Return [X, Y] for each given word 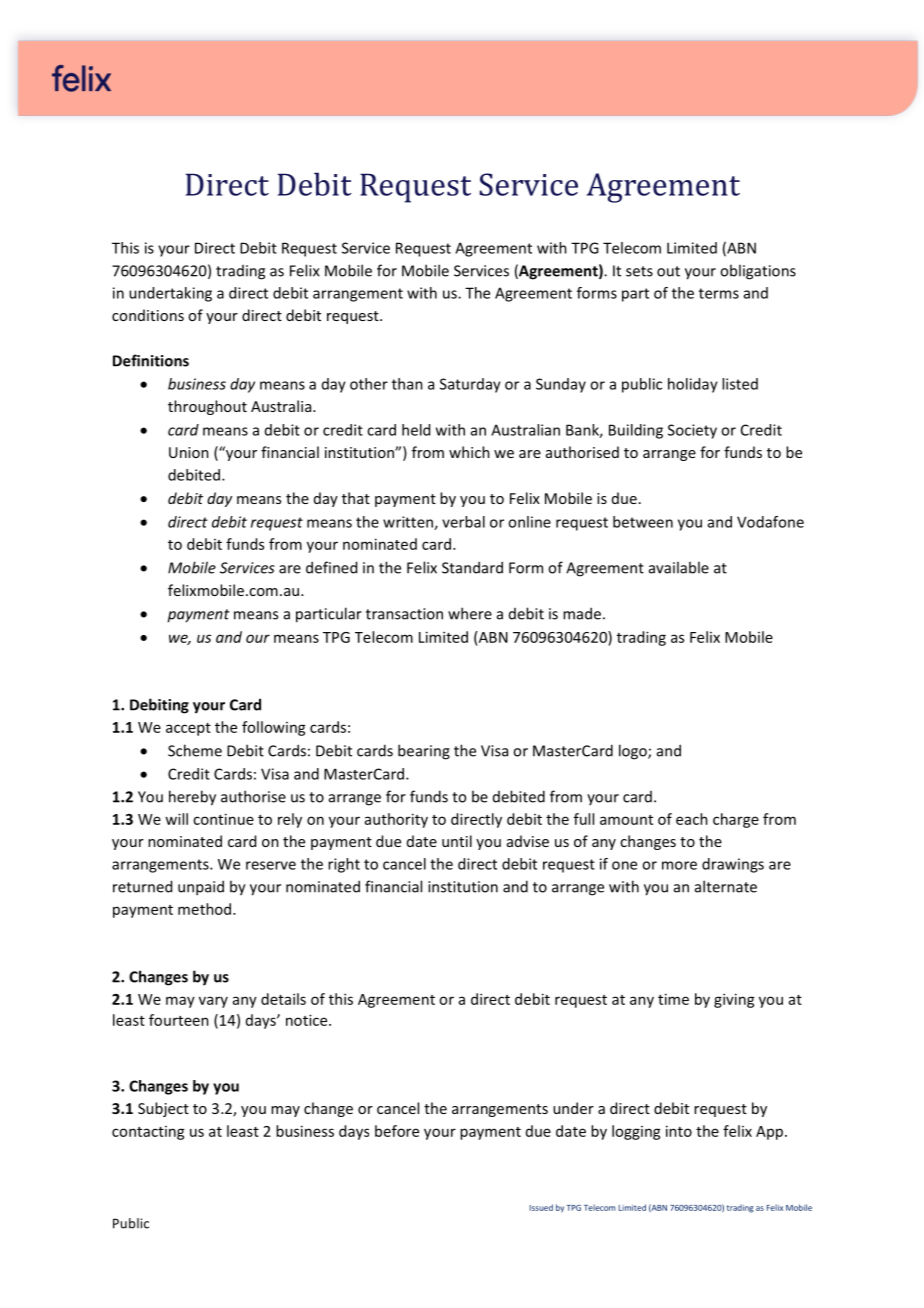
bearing [424, 752]
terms [719, 293]
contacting [148, 1133]
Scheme [195, 750]
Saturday [470, 385]
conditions [148, 315]
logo [634, 752]
